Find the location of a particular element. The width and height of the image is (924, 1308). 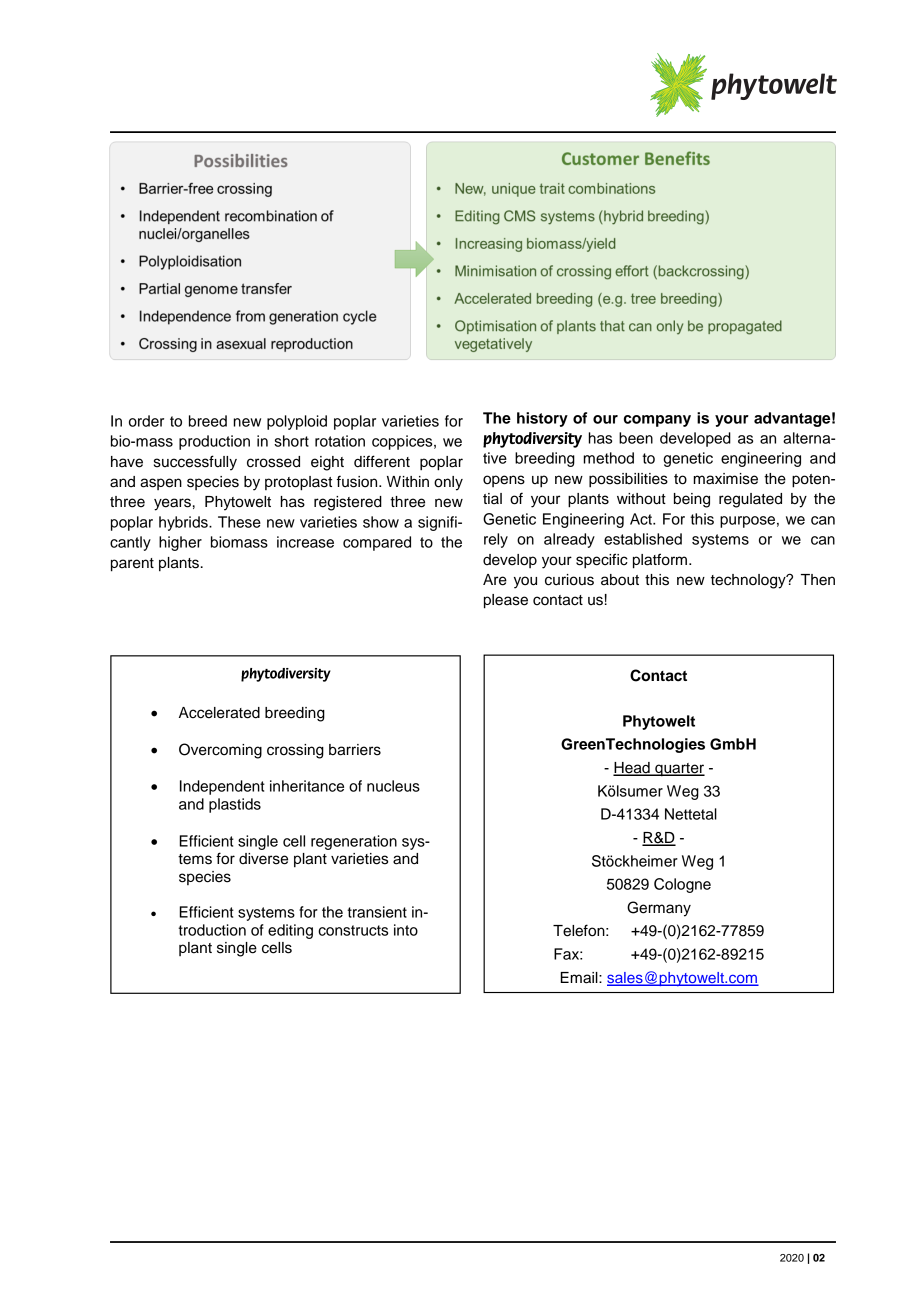

history is located at coordinates (542, 419).
